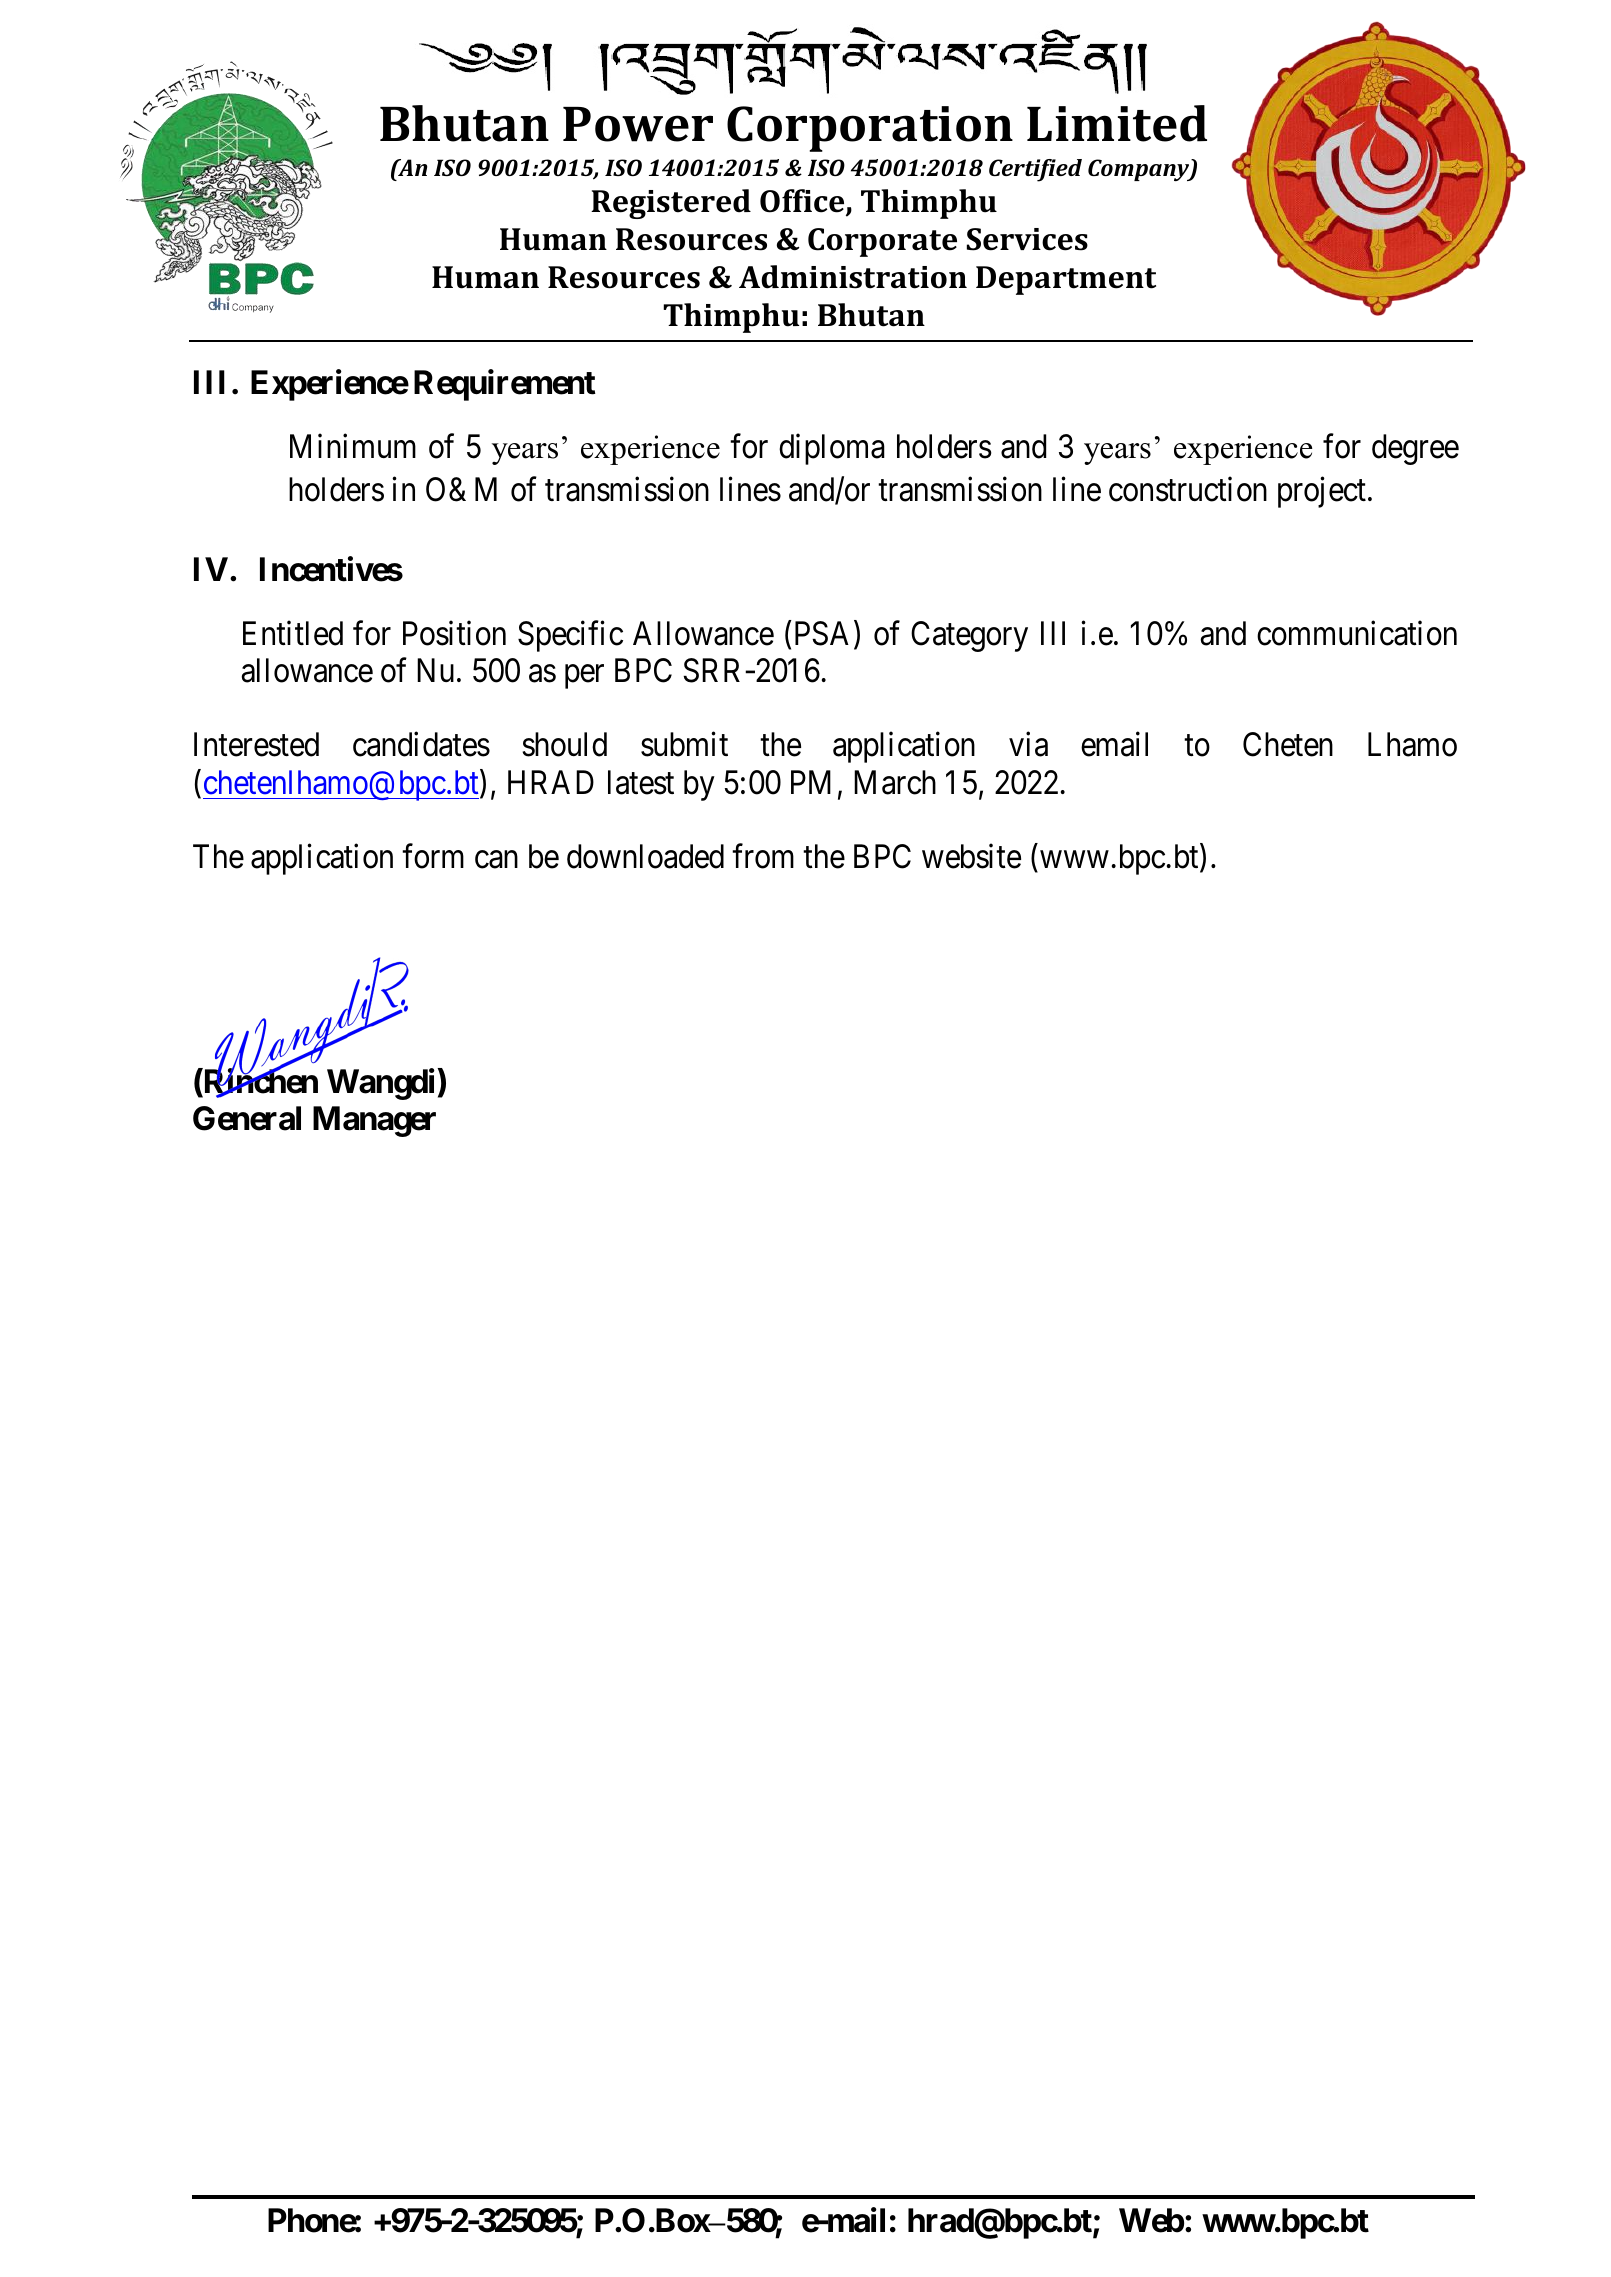  Describe the element at coordinates (870, 129) in the screenshot. I see `Corporation` at that location.
